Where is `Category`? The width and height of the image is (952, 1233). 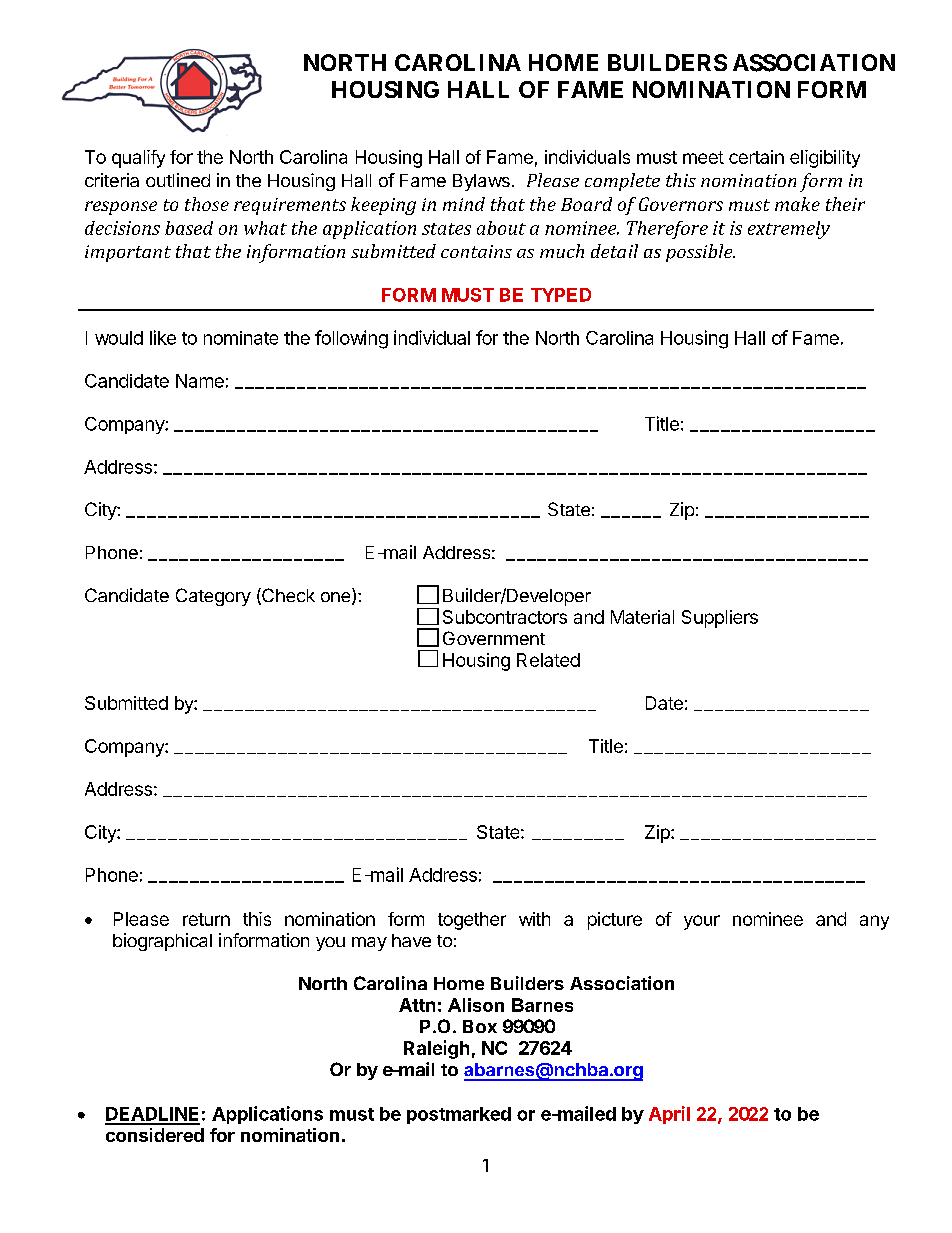
Category is located at coordinates (213, 597).
